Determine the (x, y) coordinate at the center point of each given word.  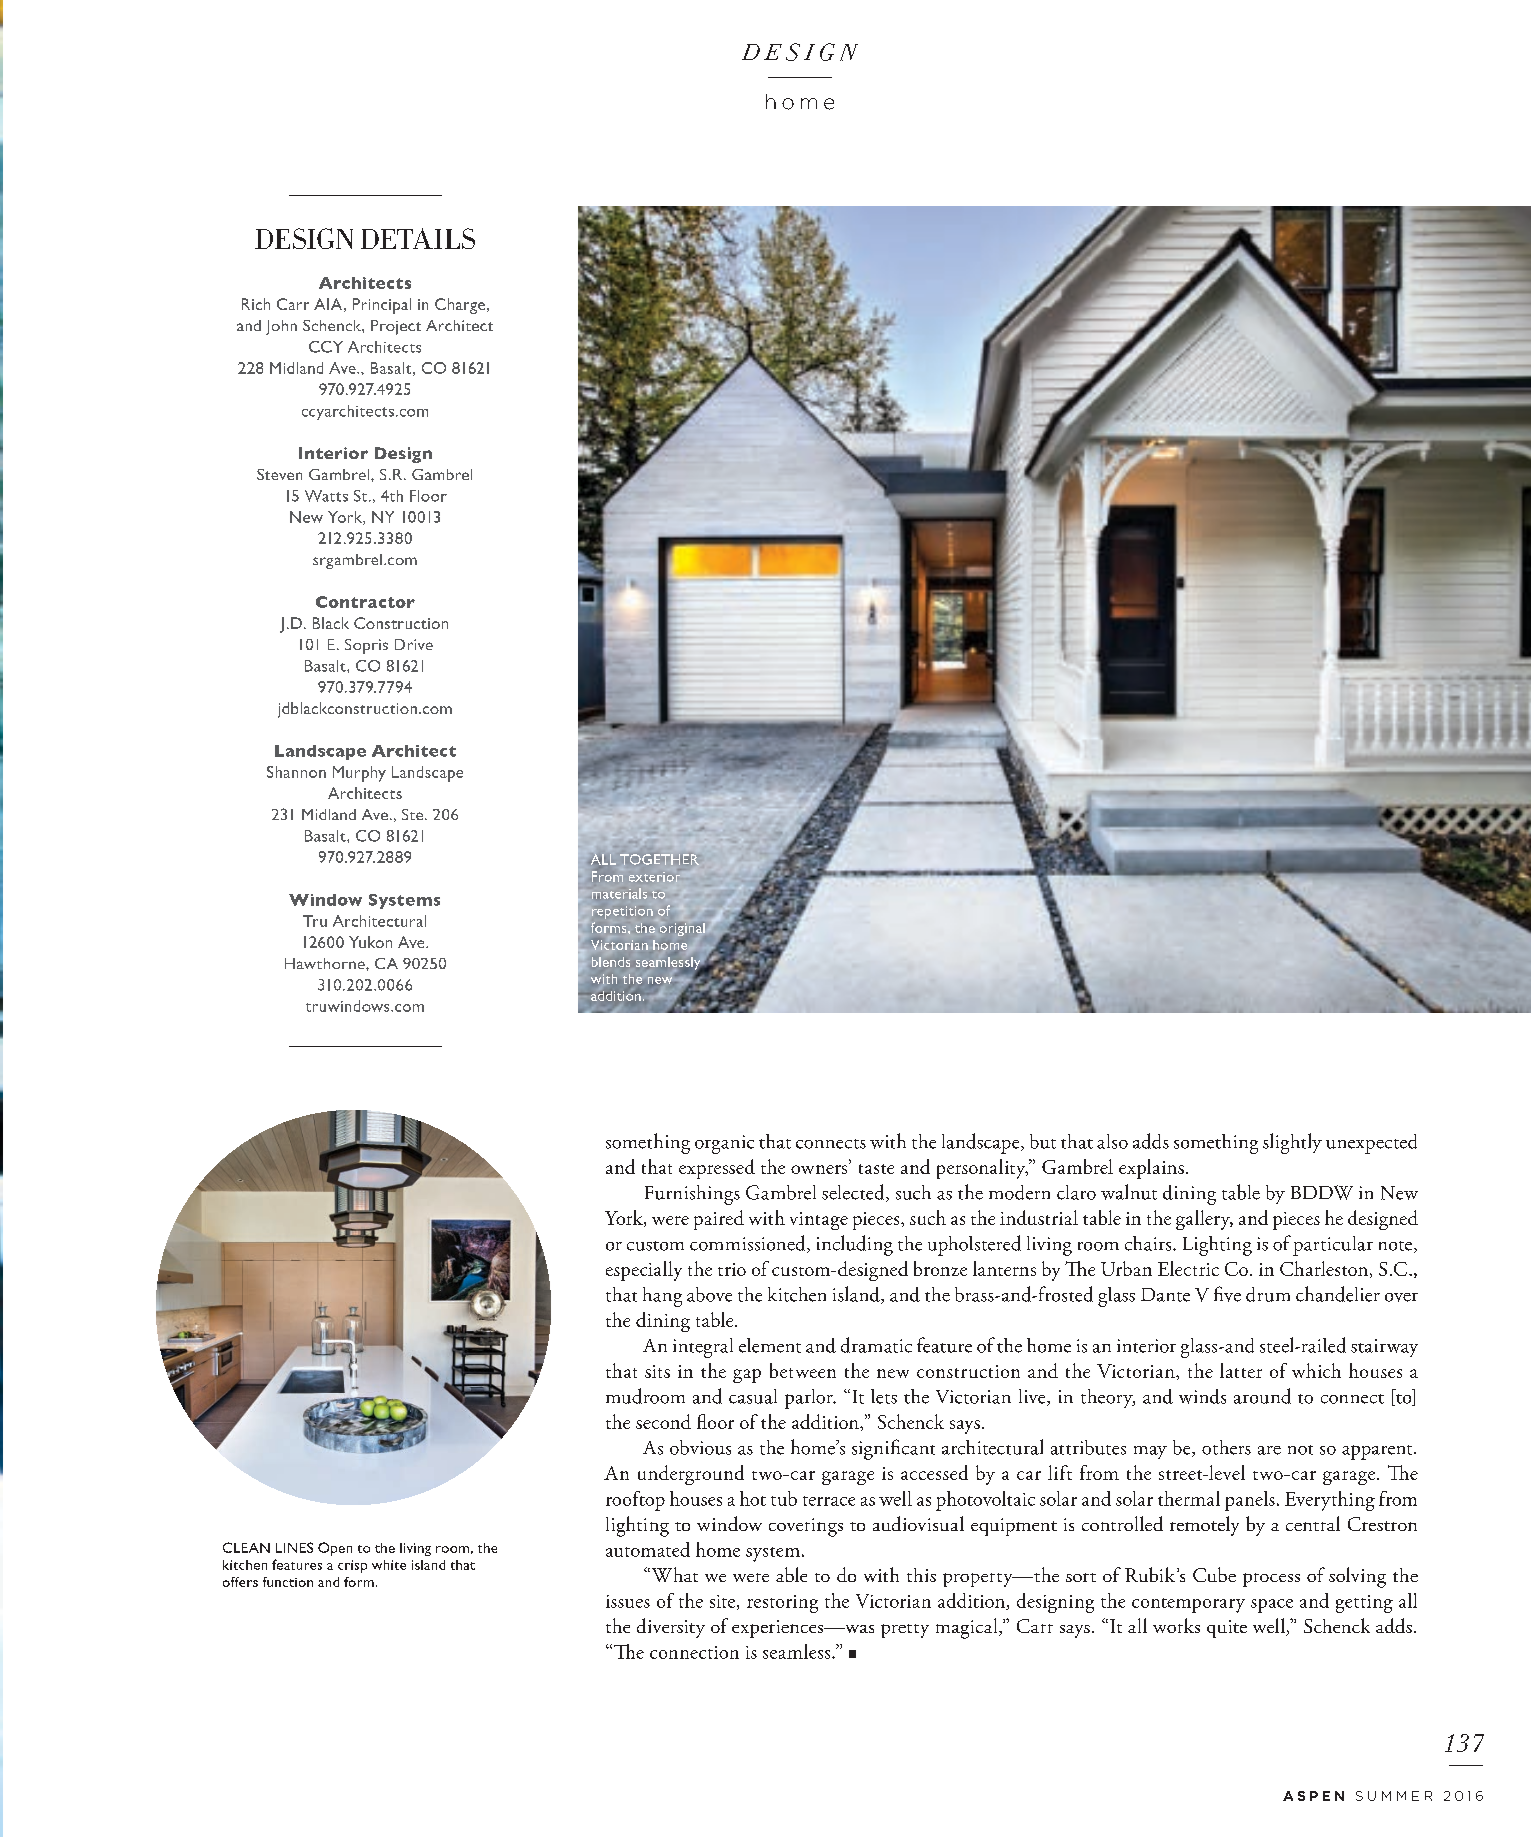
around (1262, 1396)
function (288, 1582)
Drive (414, 644)
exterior (654, 877)
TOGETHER (659, 859)
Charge (461, 306)
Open (335, 1549)
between (803, 1370)
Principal (382, 306)
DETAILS (418, 238)
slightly (1292, 1143)
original (682, 929)
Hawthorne (326, 963)
